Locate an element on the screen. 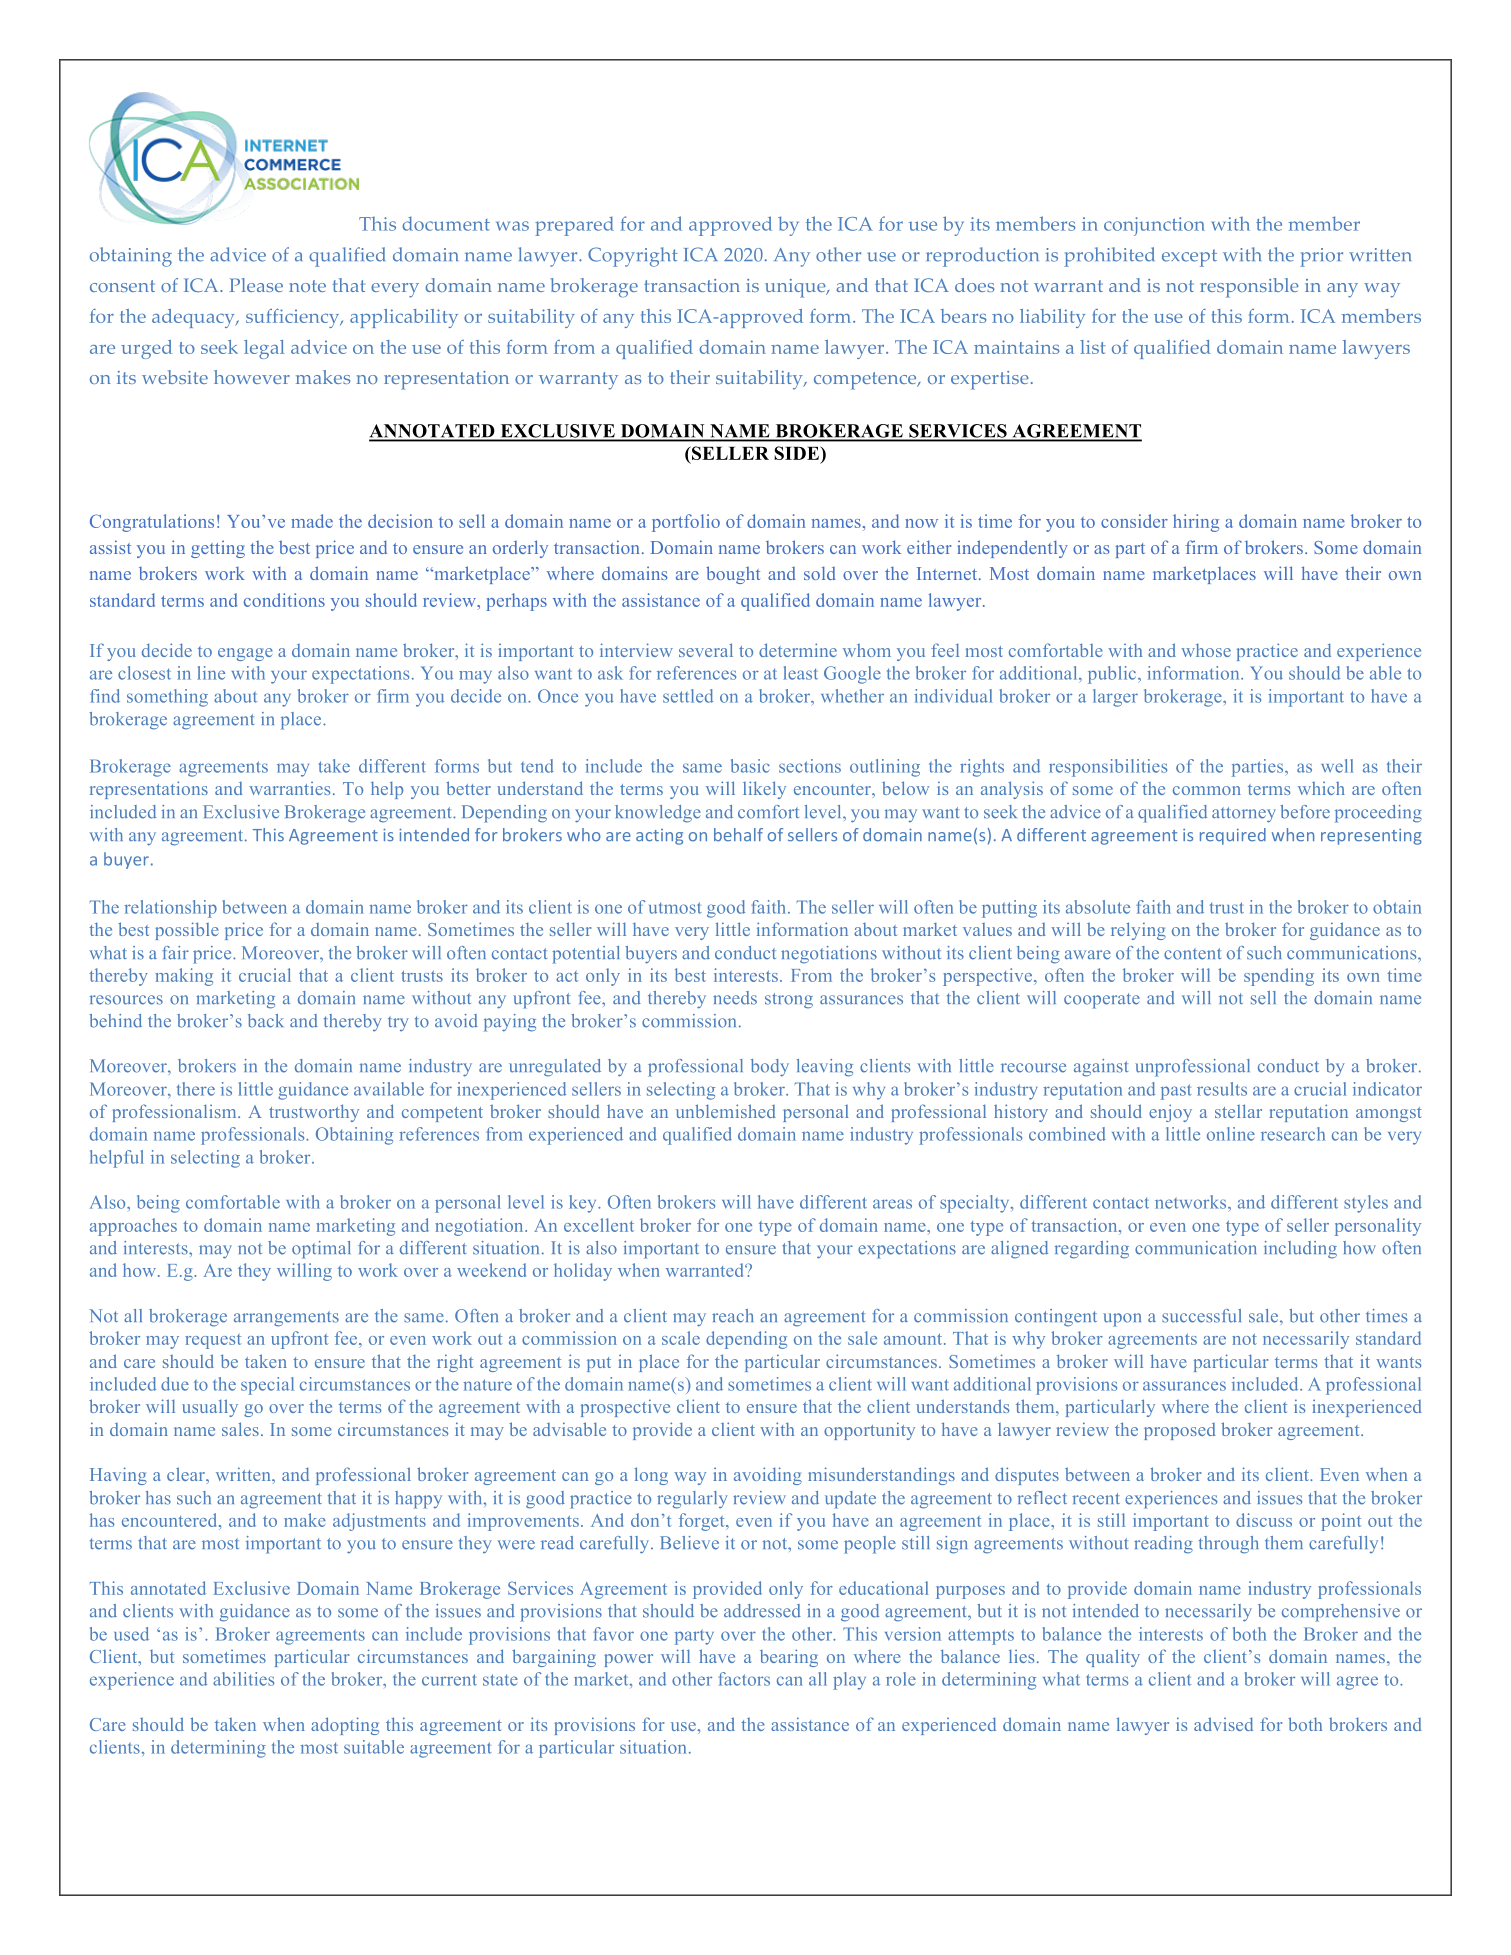 Image resolution: width=1511 pixels, height=1955 pixels. abilities is located at coordinates (243, 1679).
